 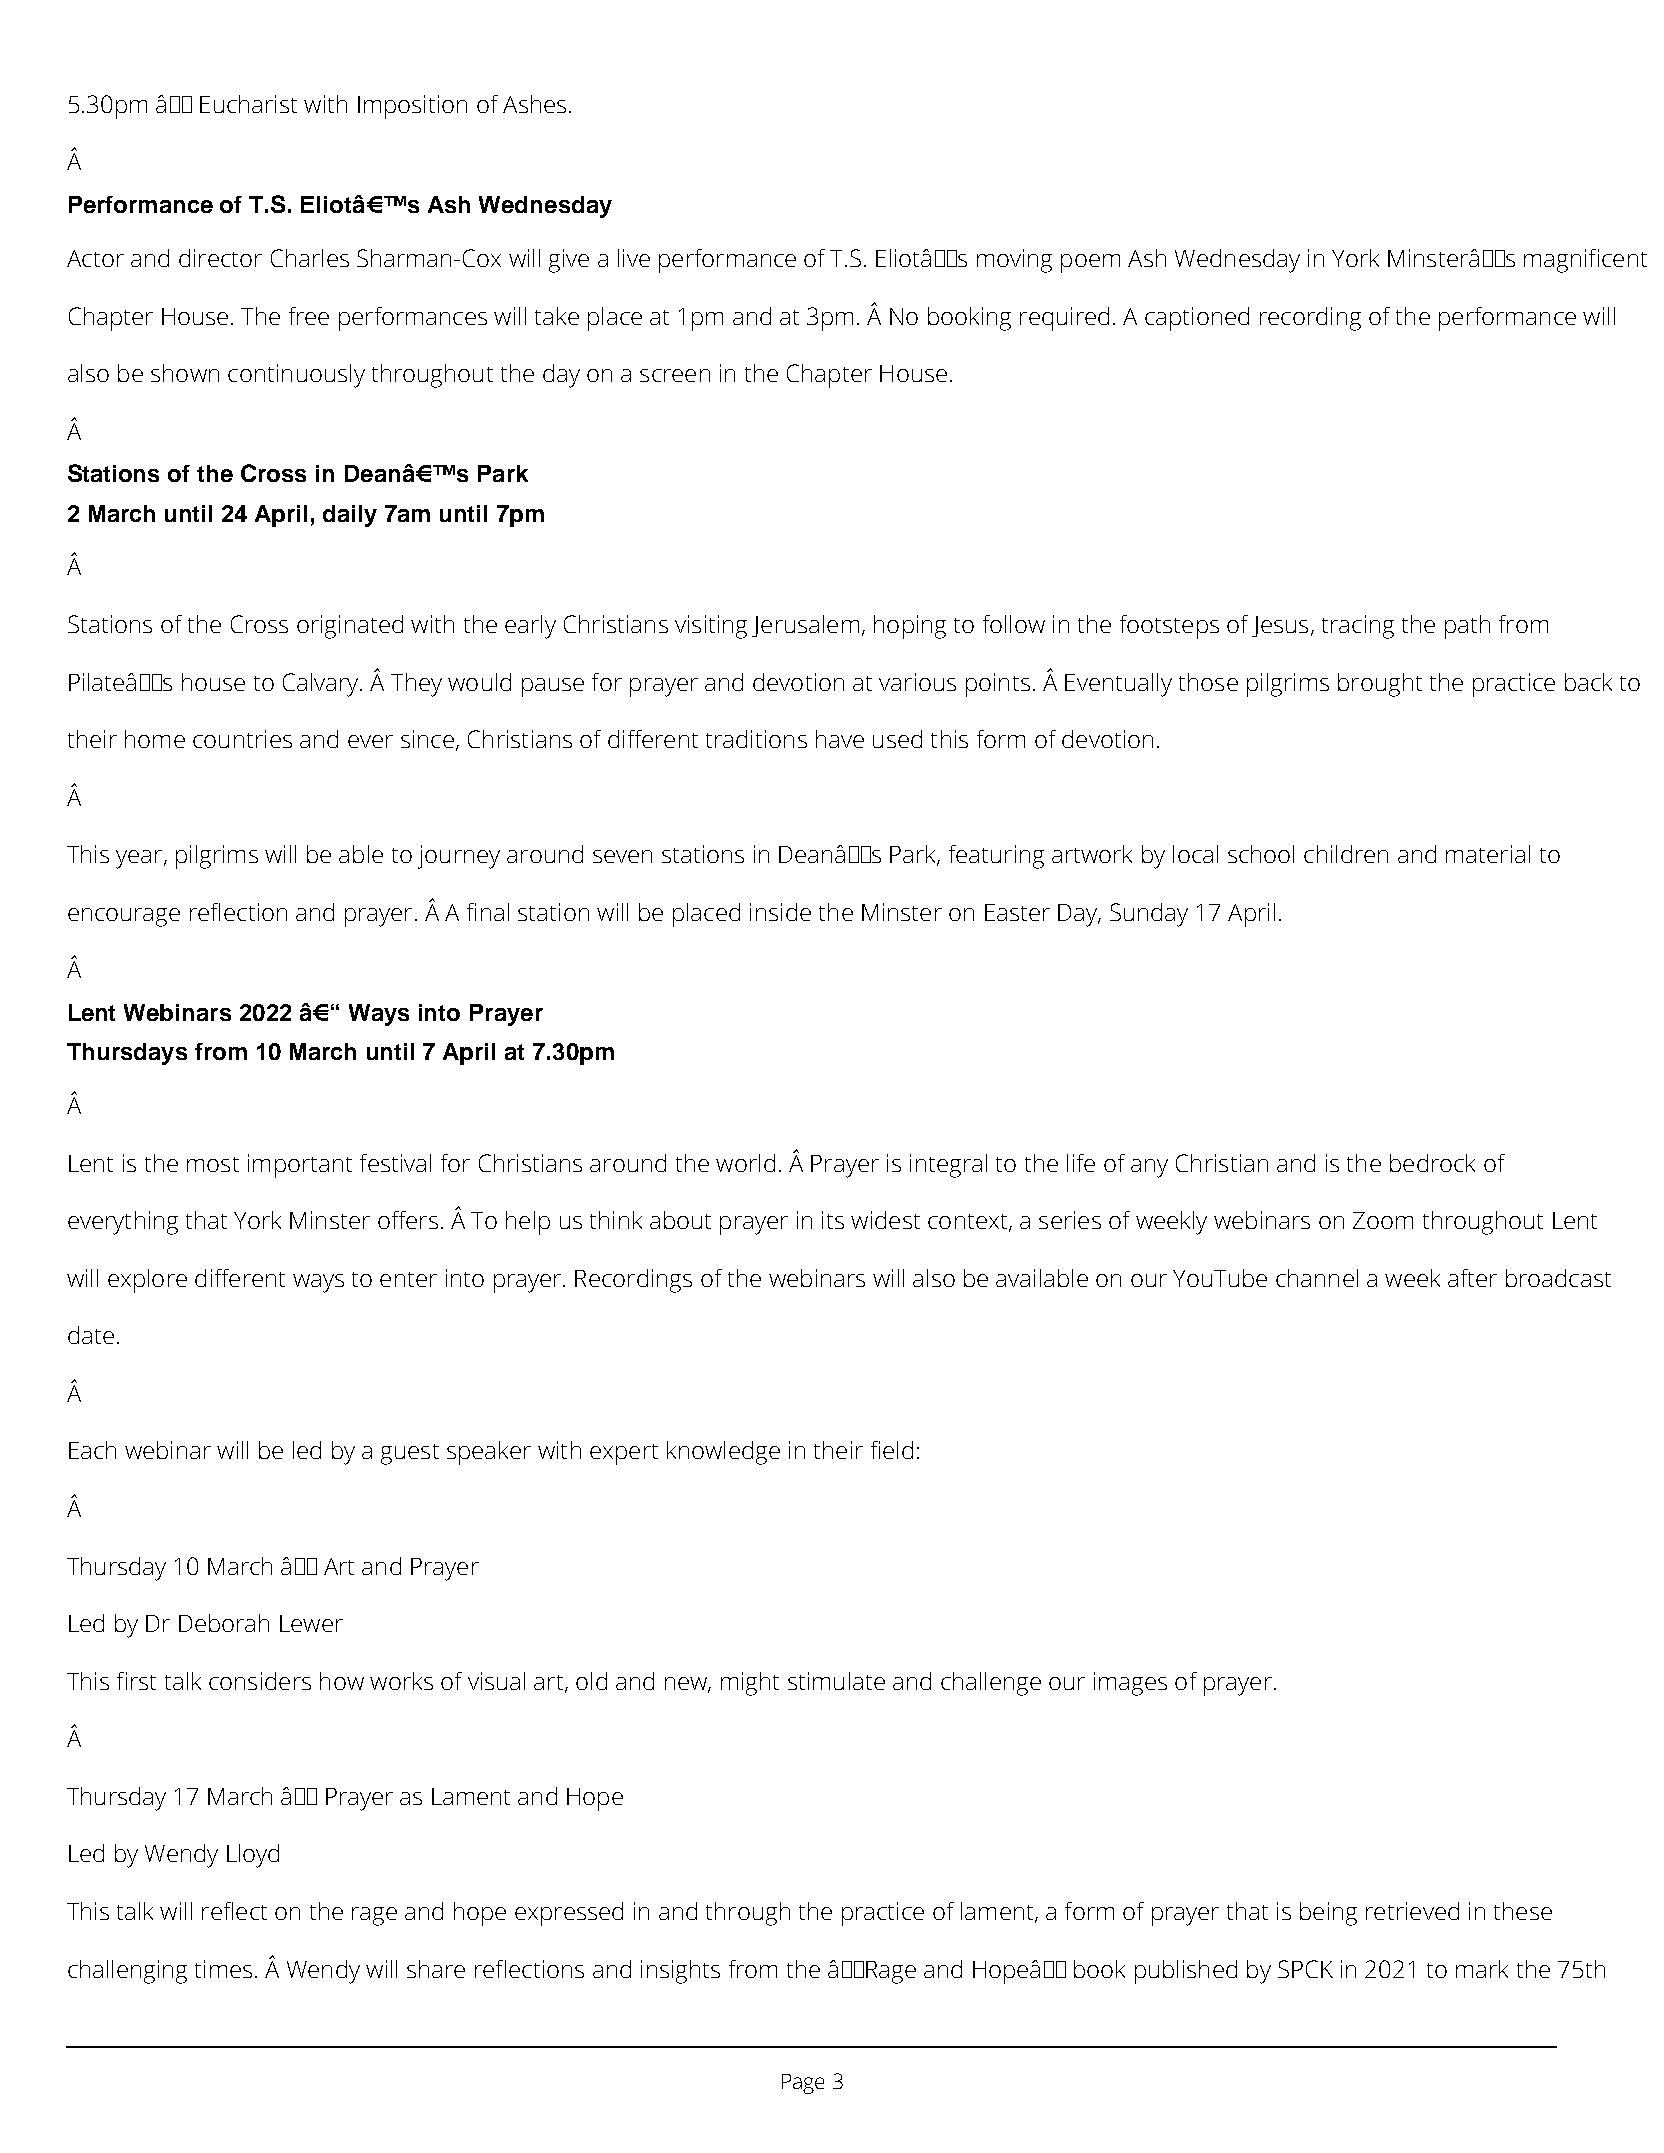 I want to click on after, so click(x=1472, y=1278).
